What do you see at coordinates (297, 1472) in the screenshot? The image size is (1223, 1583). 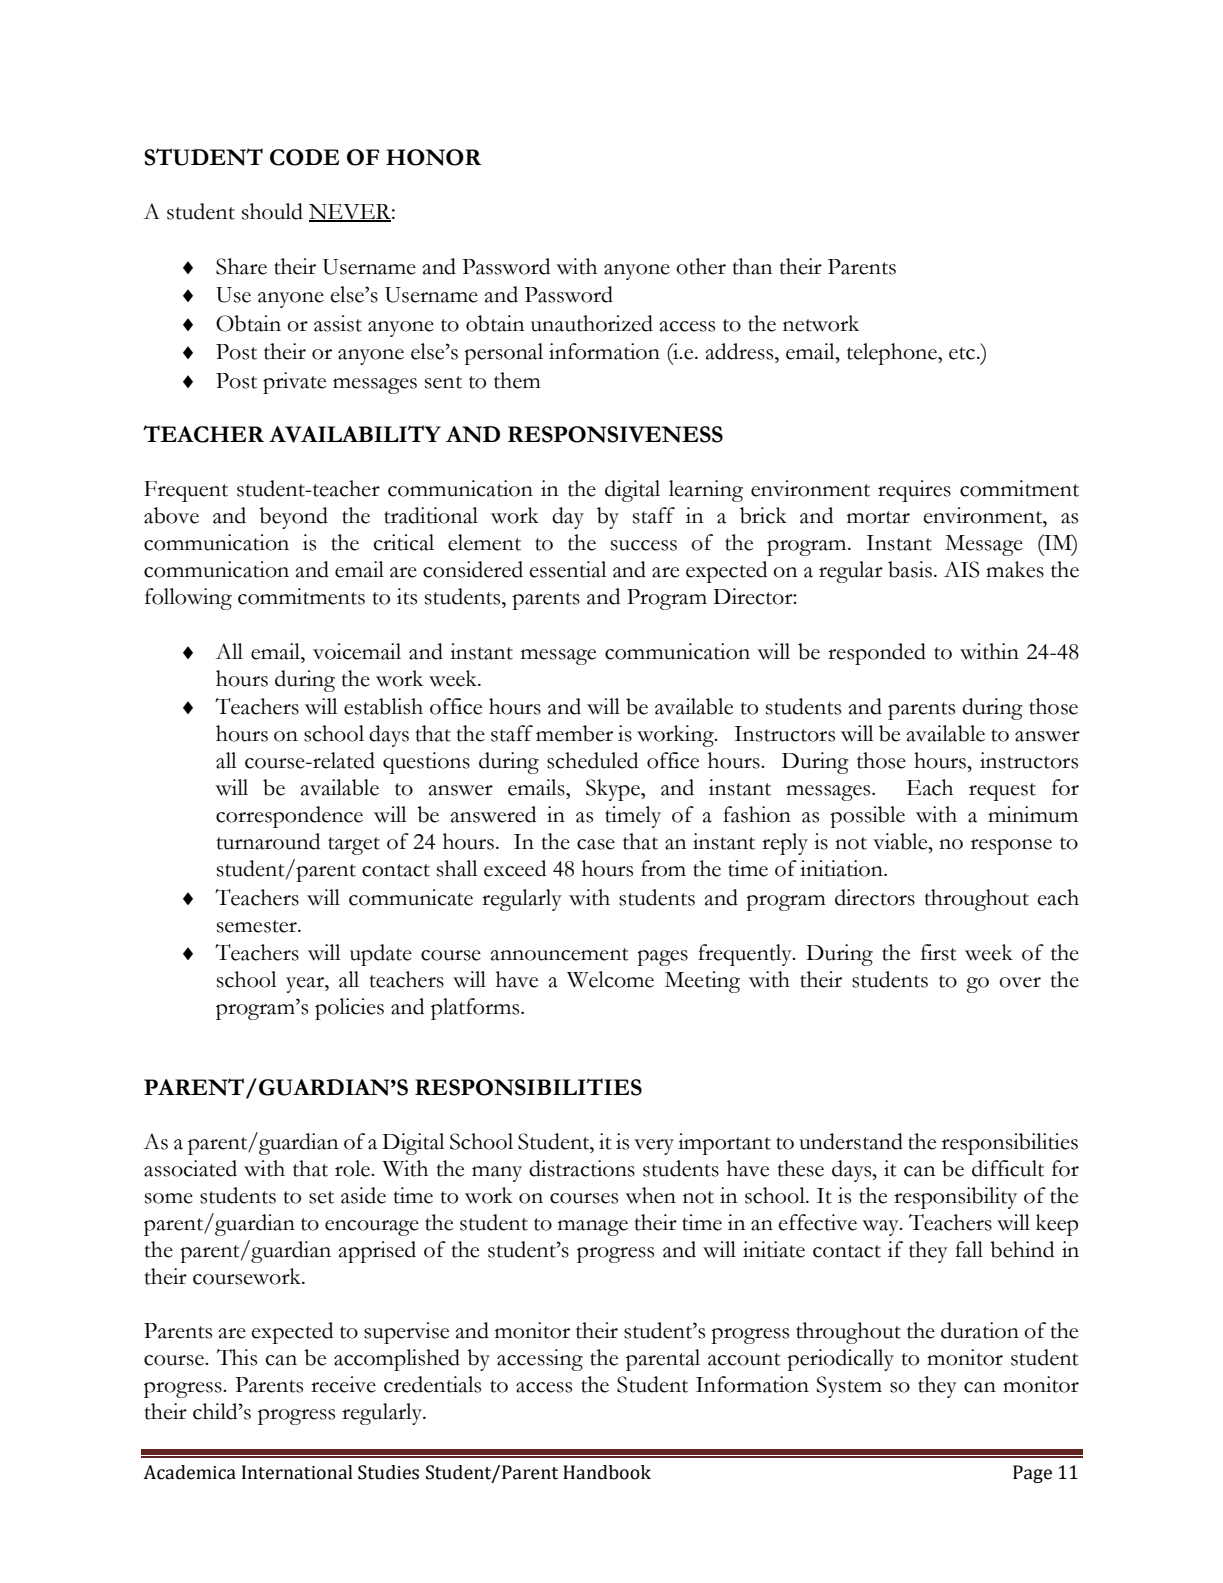 I see `International` at bounding box center [297, 1472].
